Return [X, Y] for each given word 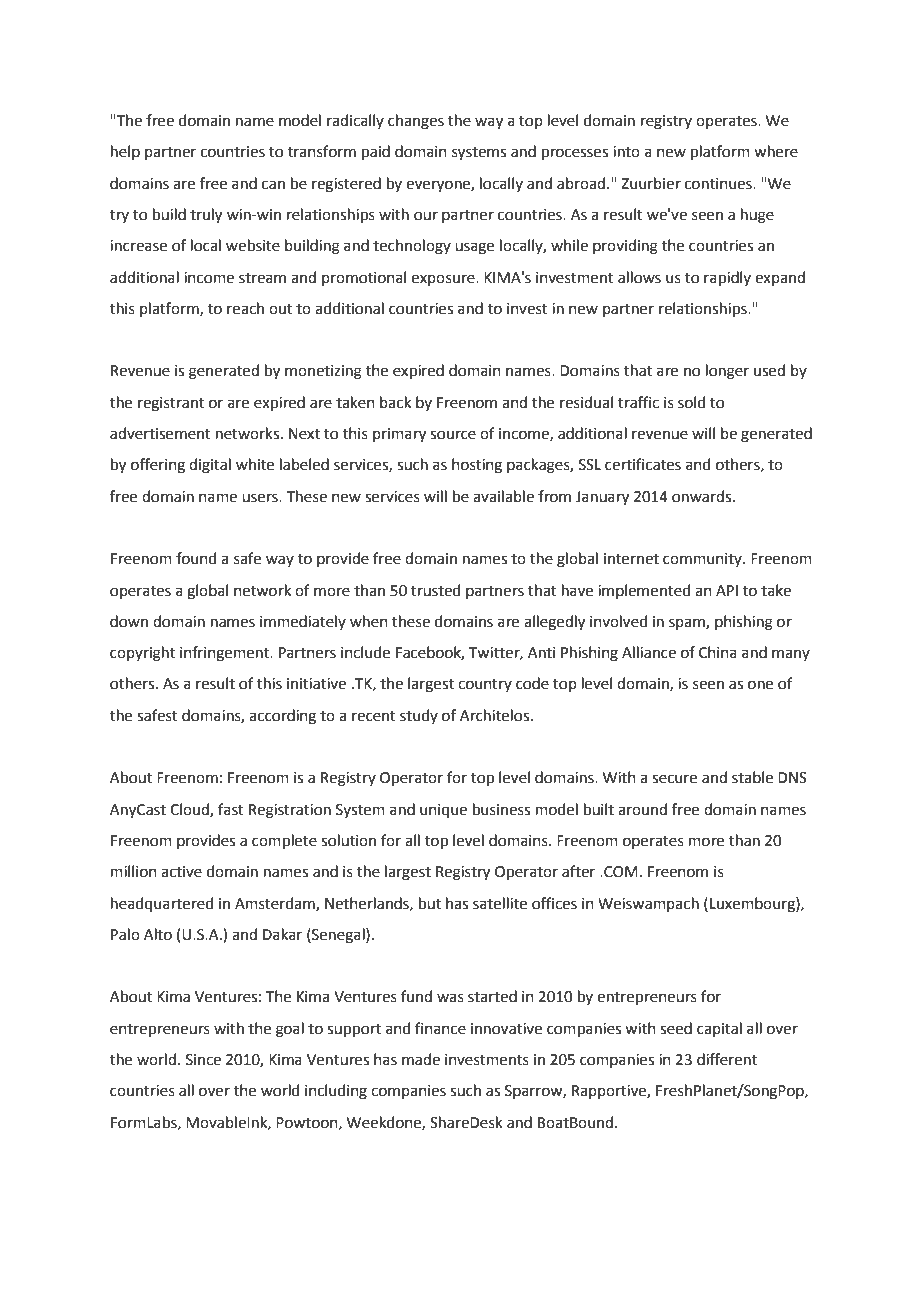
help [125, 152]
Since [203, 1060]
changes [416, 122]
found [196, 558]
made [421, 1059]
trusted [436, 590]
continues [719, 184]
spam [688, 624]
